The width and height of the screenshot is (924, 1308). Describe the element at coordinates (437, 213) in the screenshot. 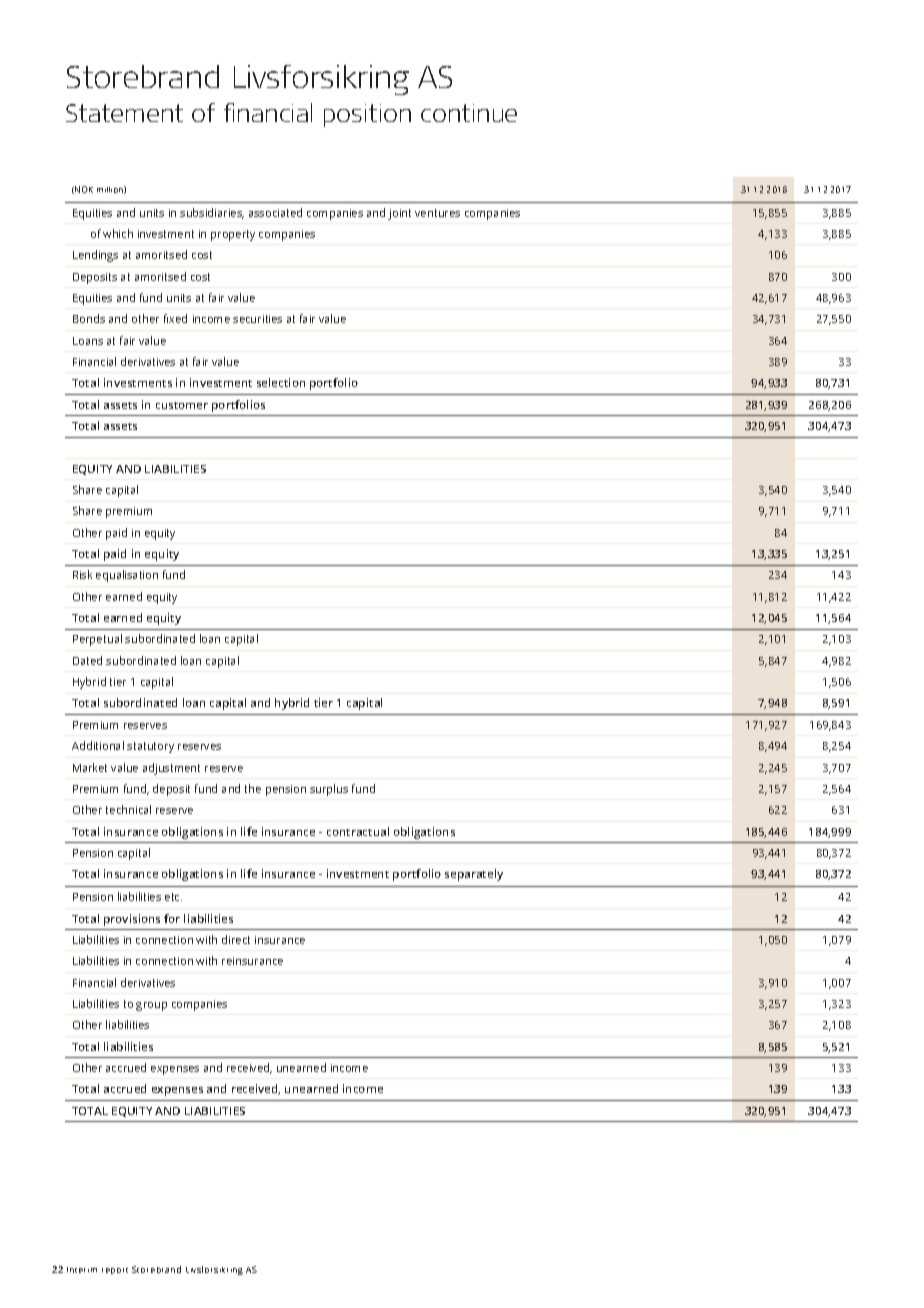

I see `ventures` at that location.
